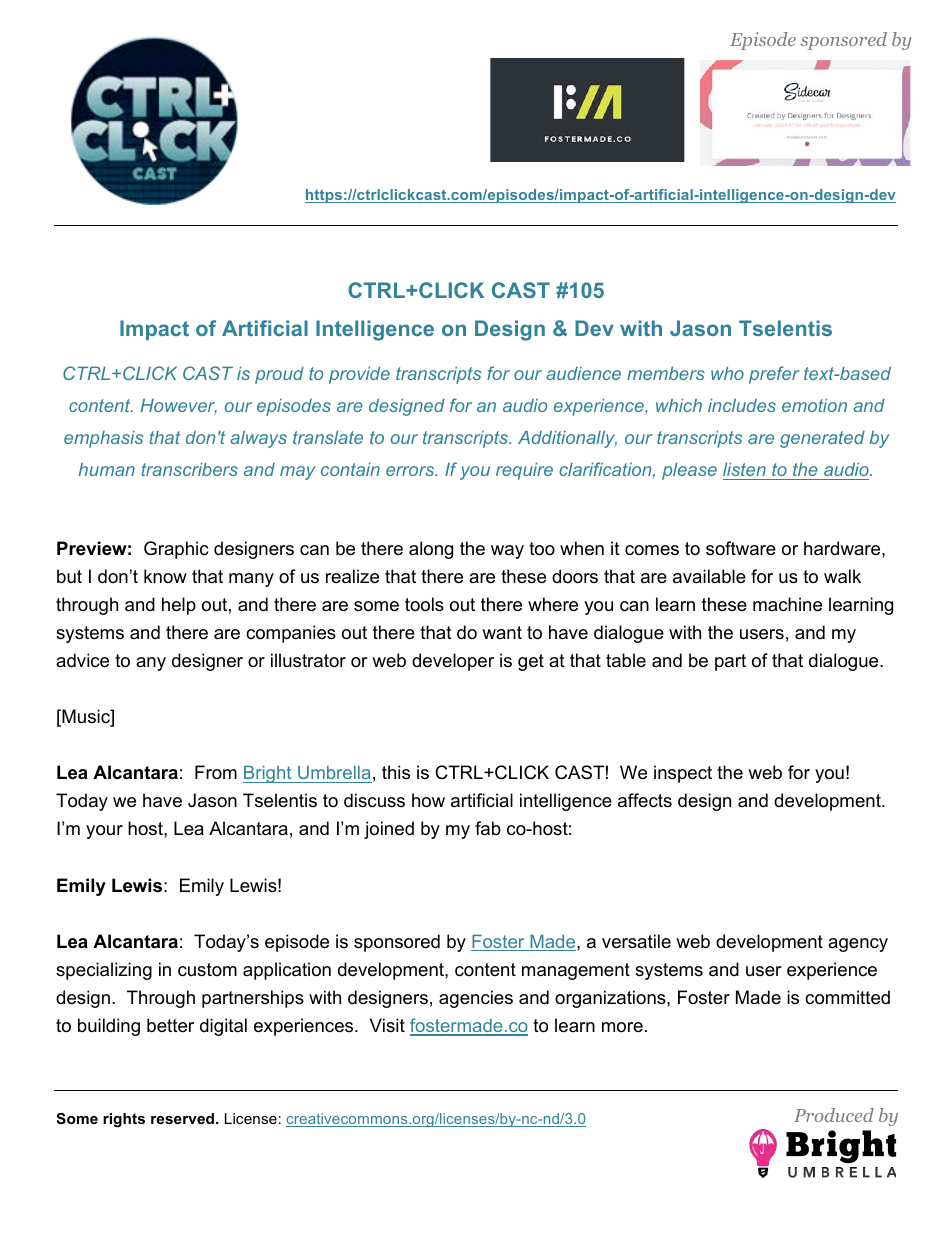 The height and width of the screenshot is (1233, 952). Describe the element at coordinates (742, 405) in the screenshot. I see `includes` at that location.
